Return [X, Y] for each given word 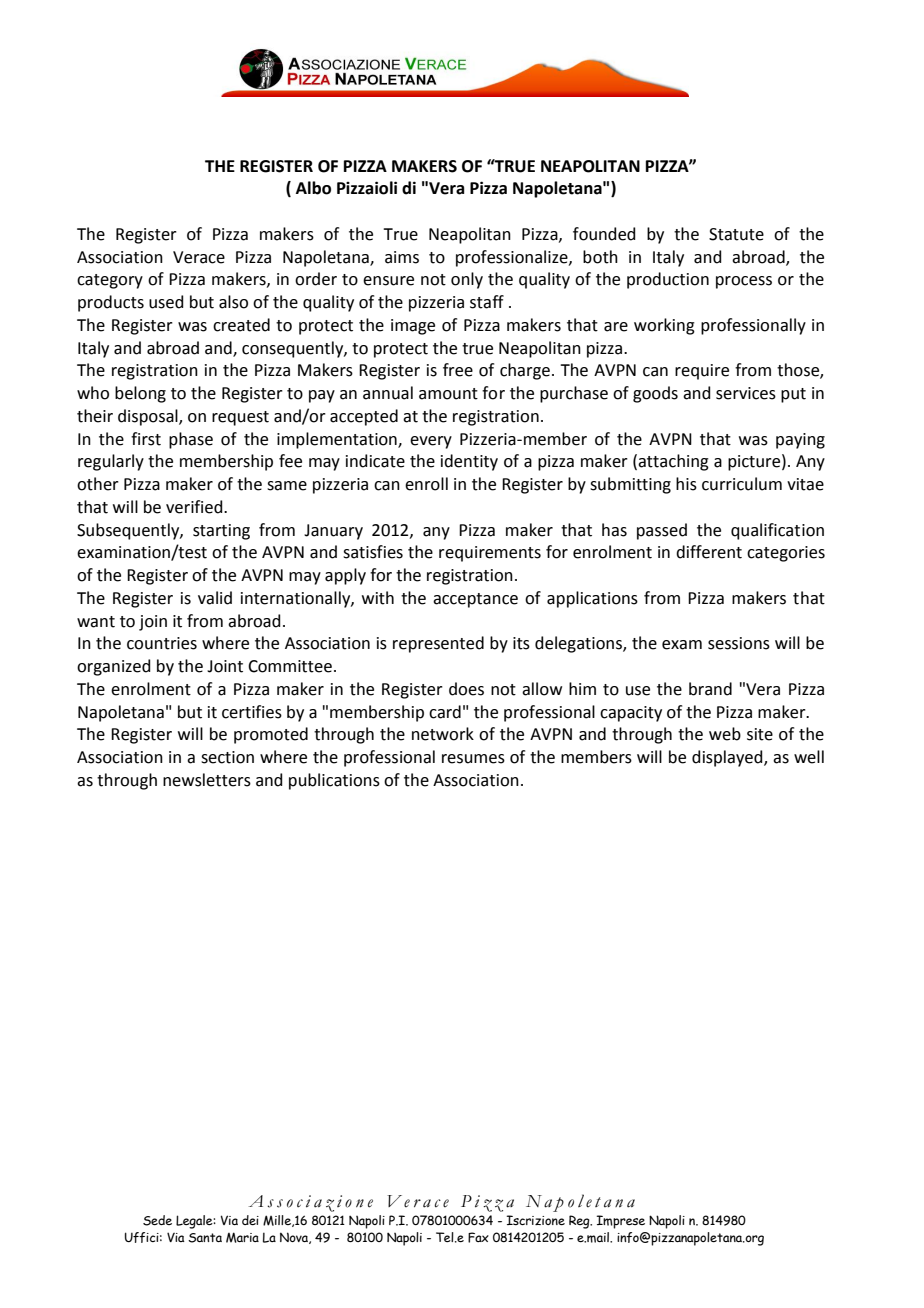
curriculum [742, 484]
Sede [157, 1220]
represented [438, 644]
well [809, 757]
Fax [478, 1237]
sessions [739, 643]
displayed [728, 758]
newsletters [207, 780]
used [166, 302]
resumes [473, 759]
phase [191, 440]
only [467, 280]
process [744, 282]
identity [469, 462]
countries [162, 643]
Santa [205, 1238]
